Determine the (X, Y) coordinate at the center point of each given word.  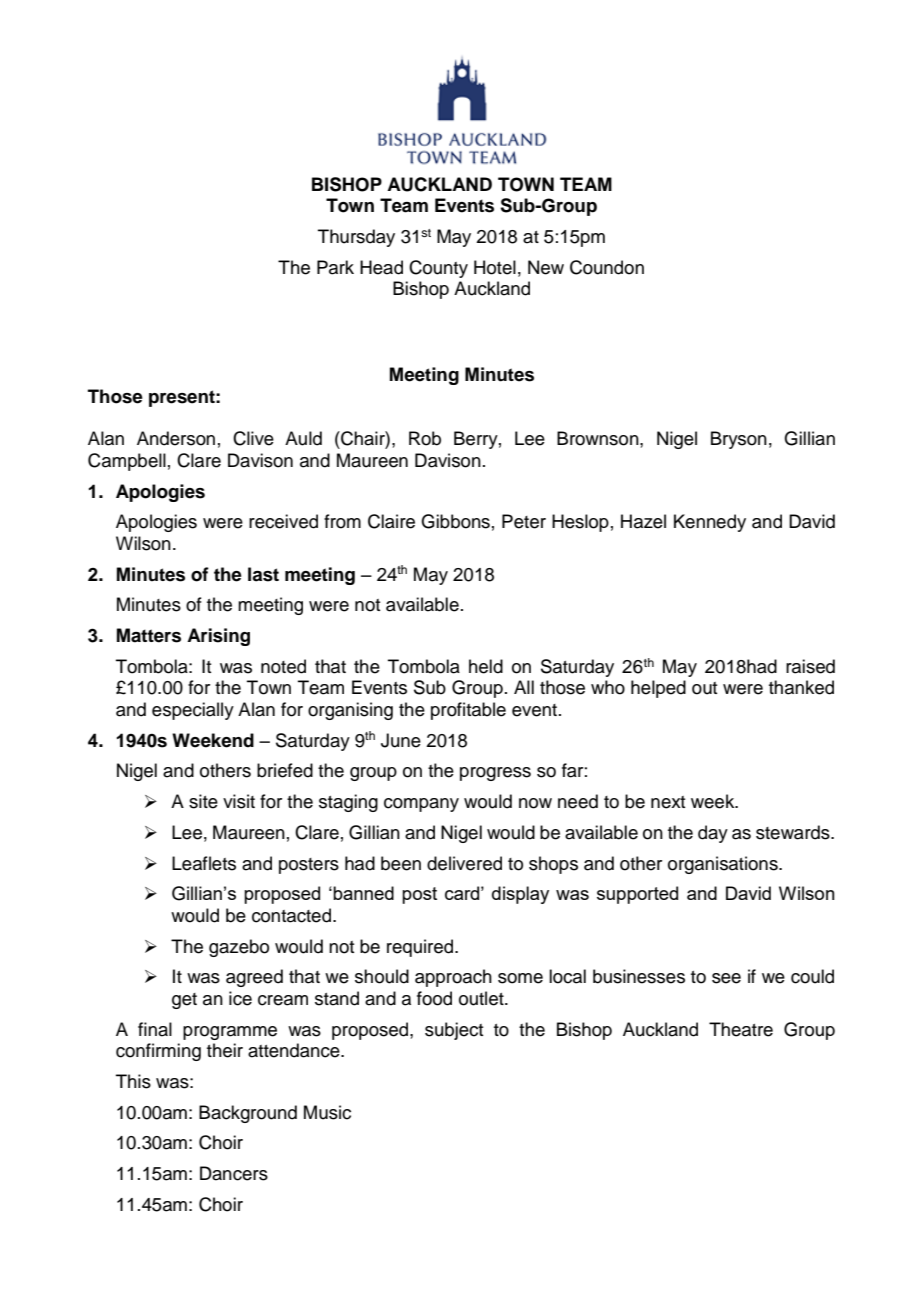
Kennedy (710, 523)
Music (327, 1112)
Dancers (234, 1173)
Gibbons (455, 521)
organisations (724, 865)
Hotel (495, 267)
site (203, 801)
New (546, 267)
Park (335, 267)
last (263, 574)
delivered (464, 863)
